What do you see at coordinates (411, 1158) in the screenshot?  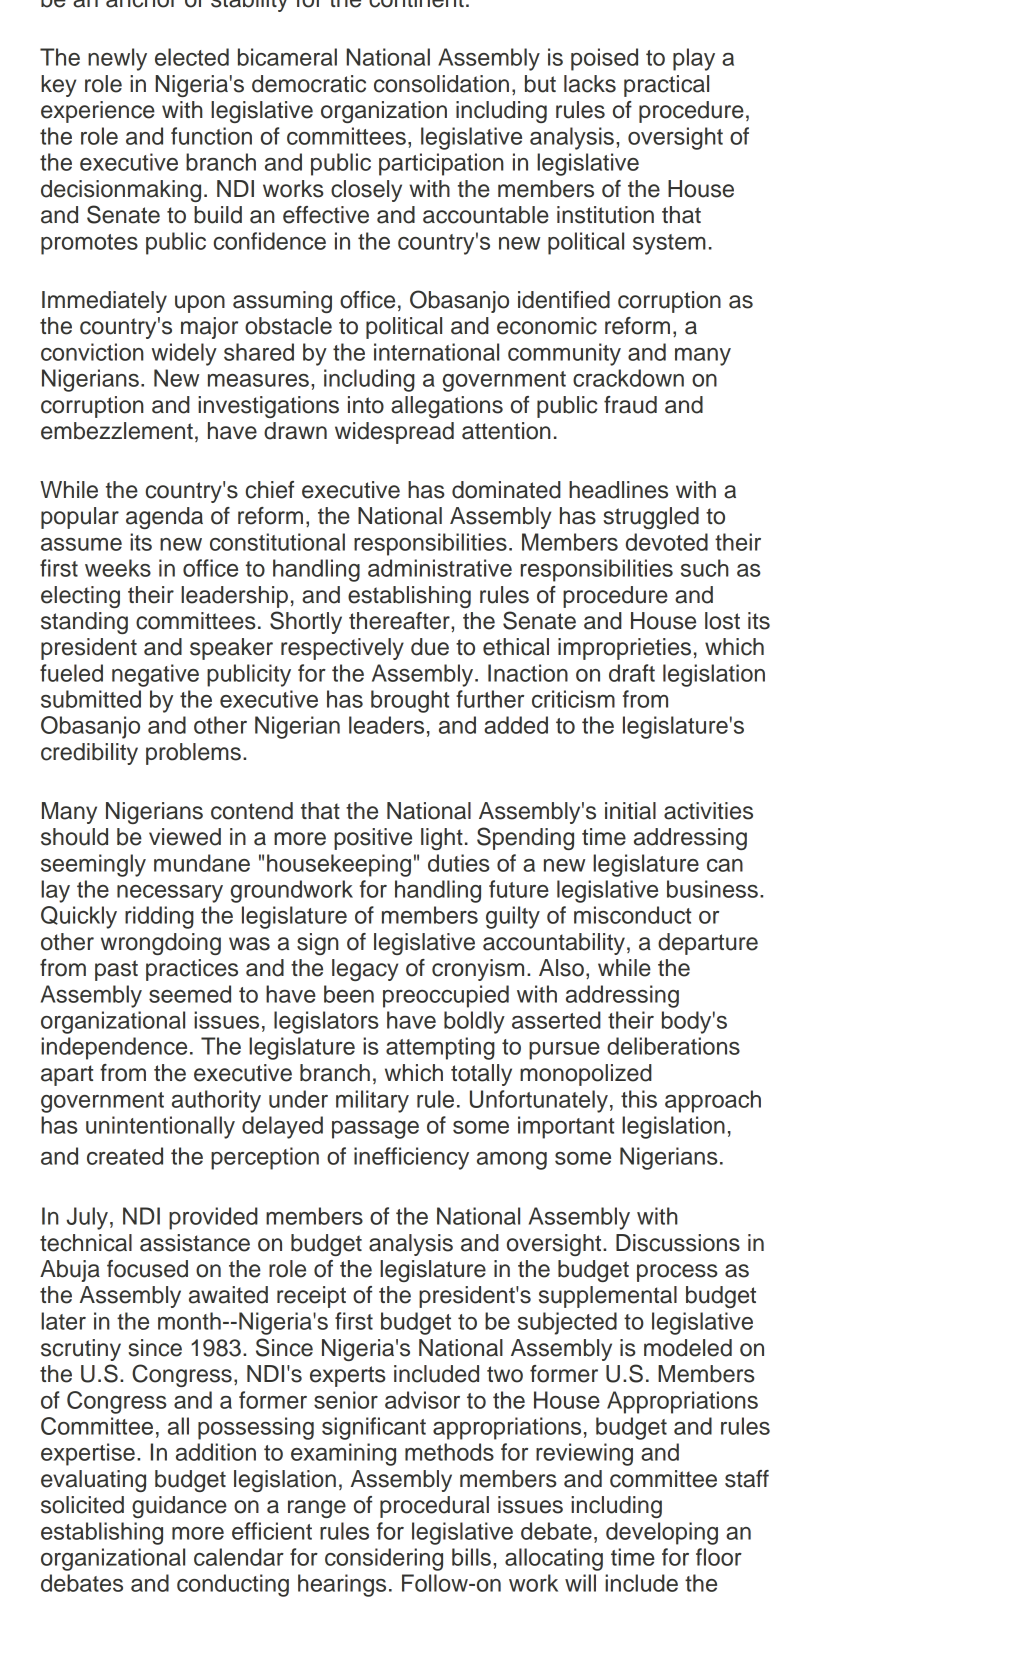 I see `inefficiency` at bounding box center [411, 1158].
